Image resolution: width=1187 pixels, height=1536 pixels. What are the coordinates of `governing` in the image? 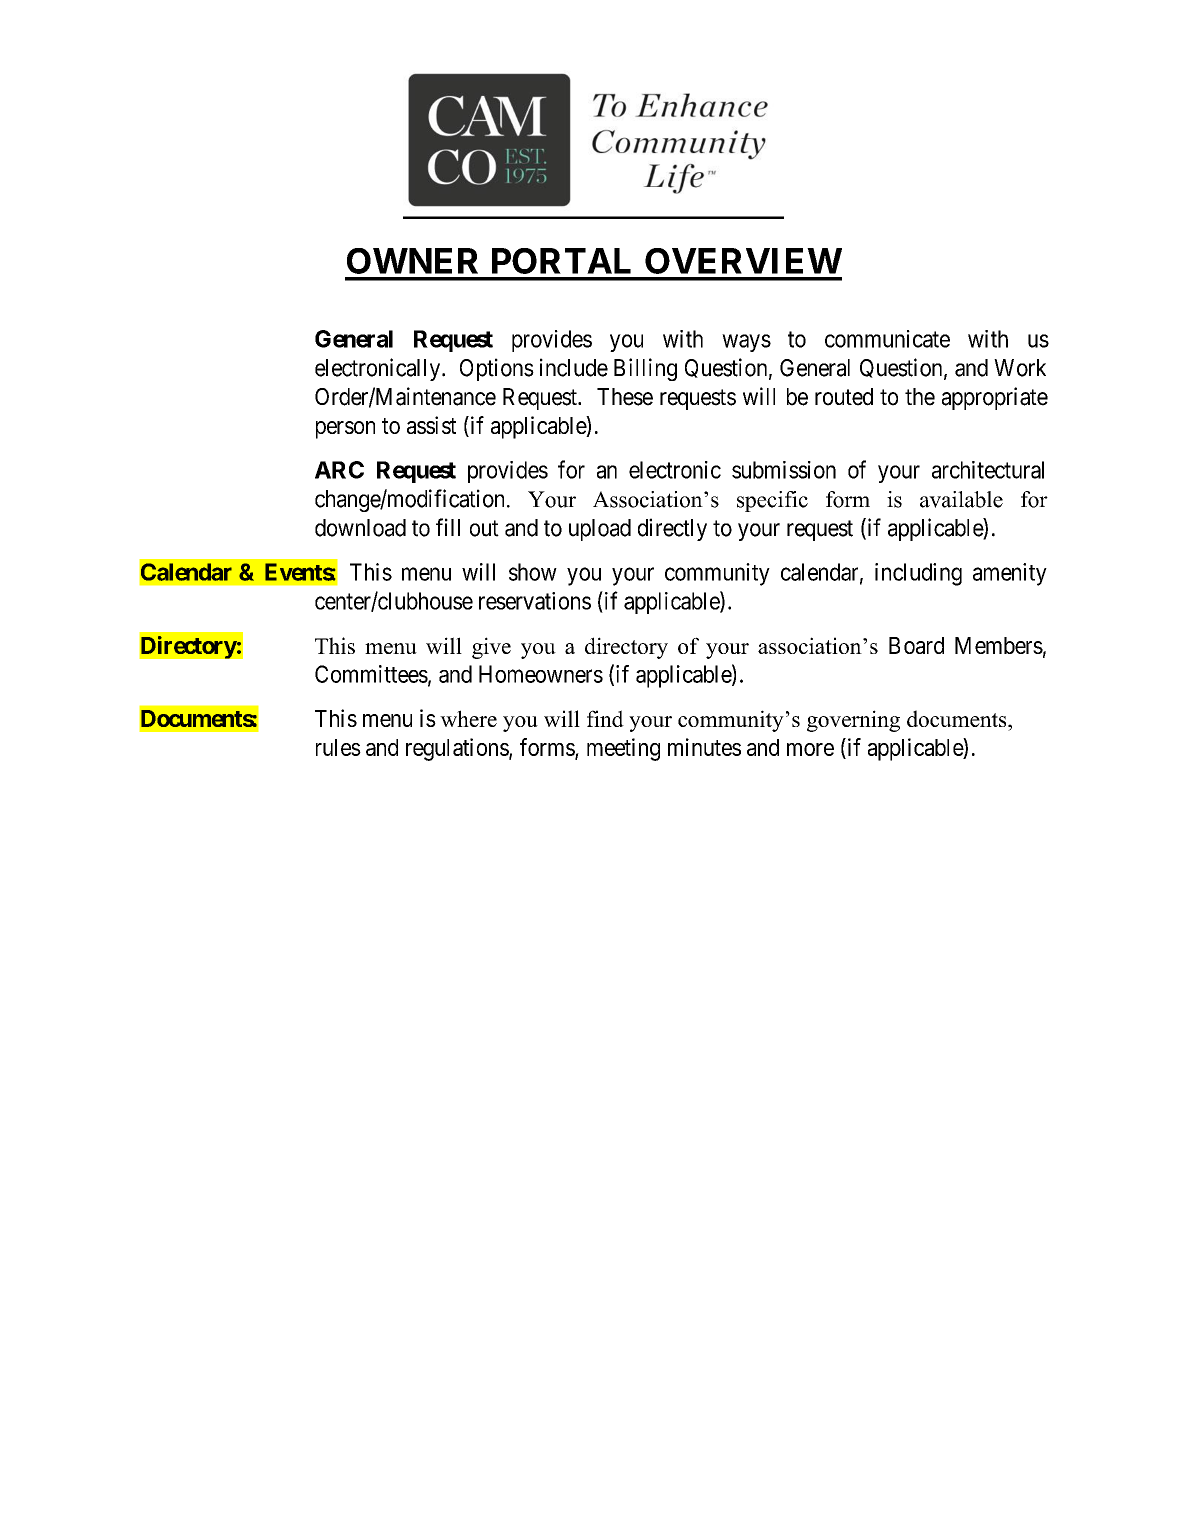 It's located at (853, 721).
